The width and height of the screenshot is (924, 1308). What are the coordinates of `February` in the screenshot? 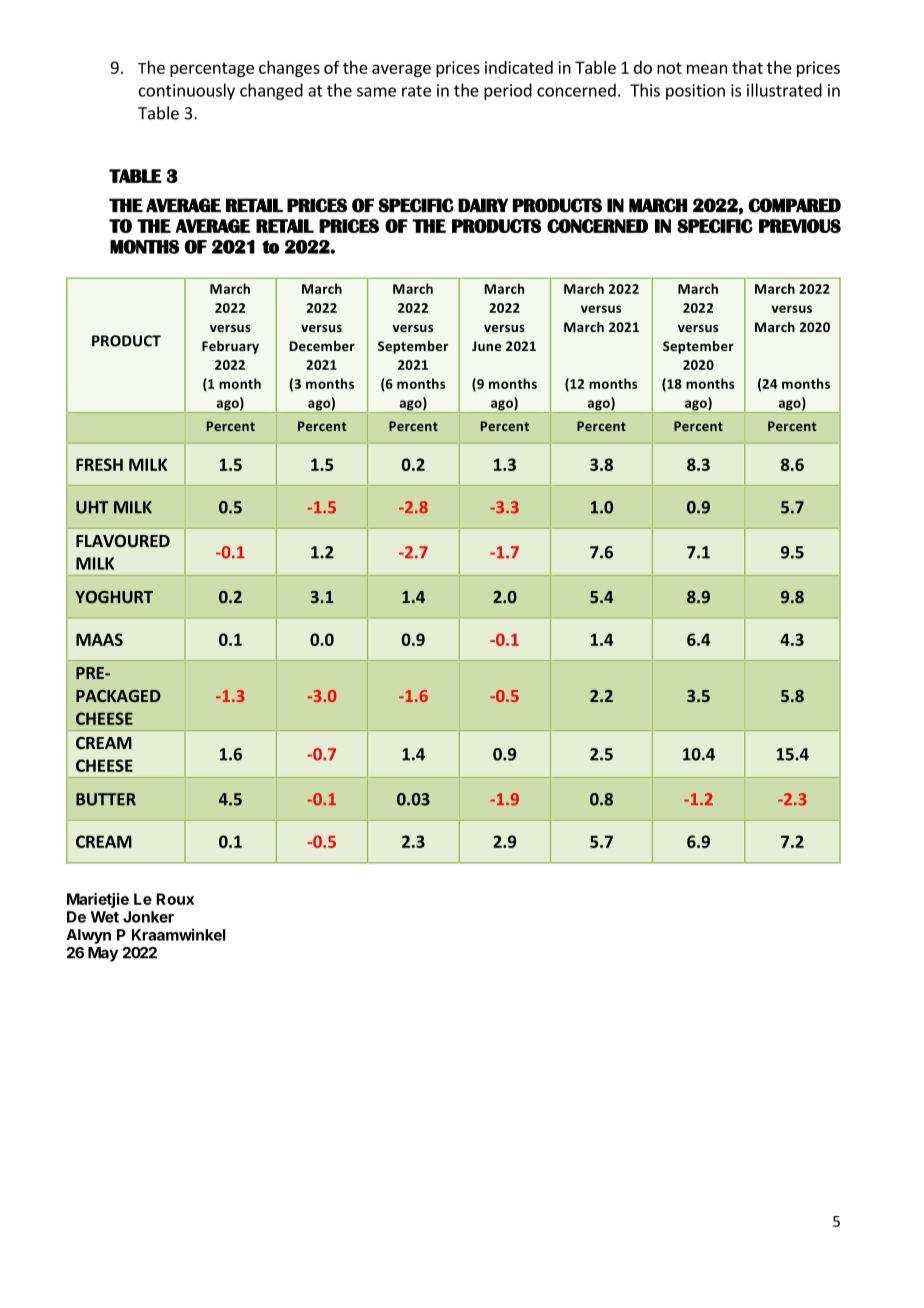 It's located at (230, 347).
